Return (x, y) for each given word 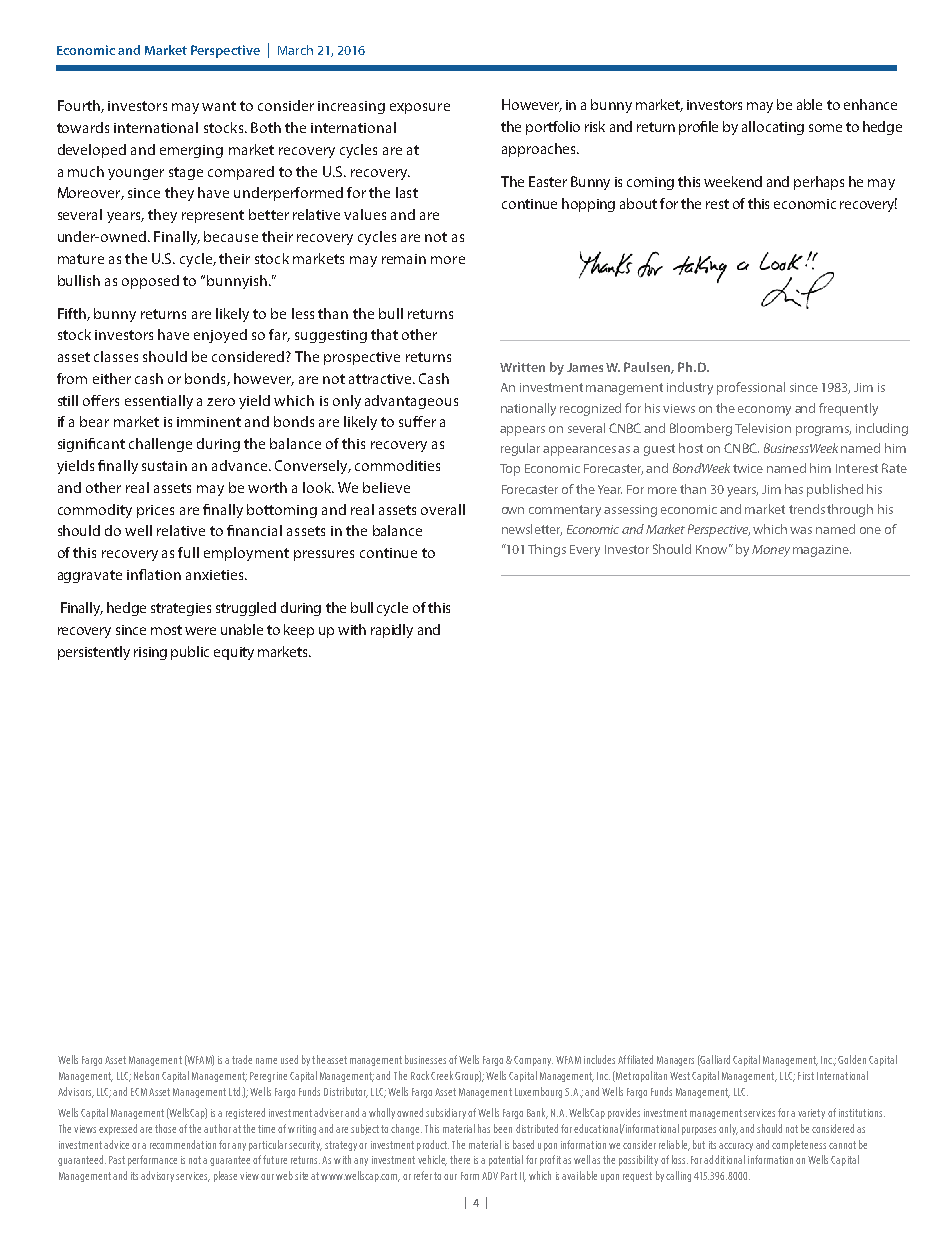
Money (771, 551)
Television (763, 428)
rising (150, 653)
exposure (420, 108)
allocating (773, 128)
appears (522, 431)
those (165, 1128)
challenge (160, 445)
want (219, 106)
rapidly (392, 631)
